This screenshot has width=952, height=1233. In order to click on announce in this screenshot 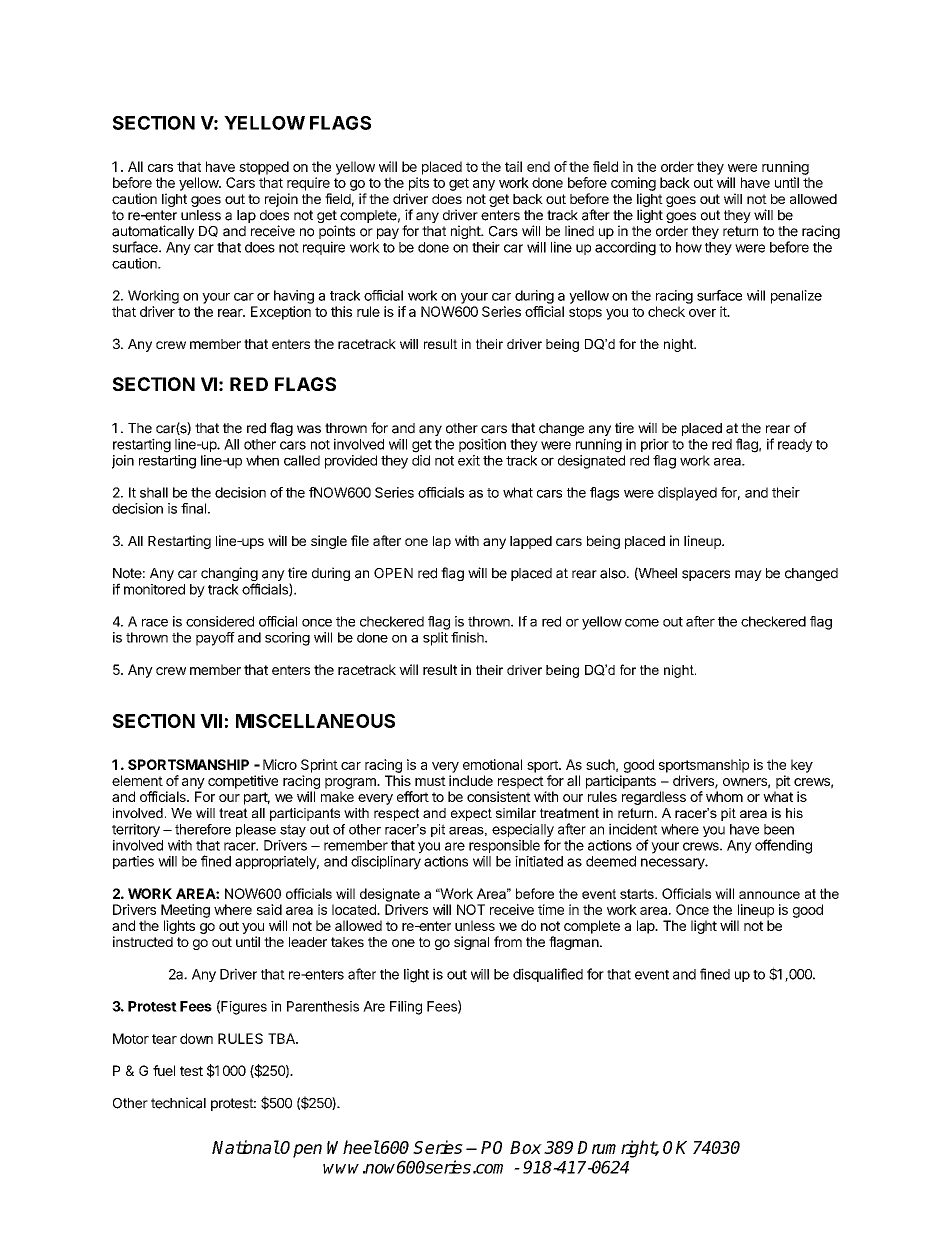, I will do `click(769, 895)`.
